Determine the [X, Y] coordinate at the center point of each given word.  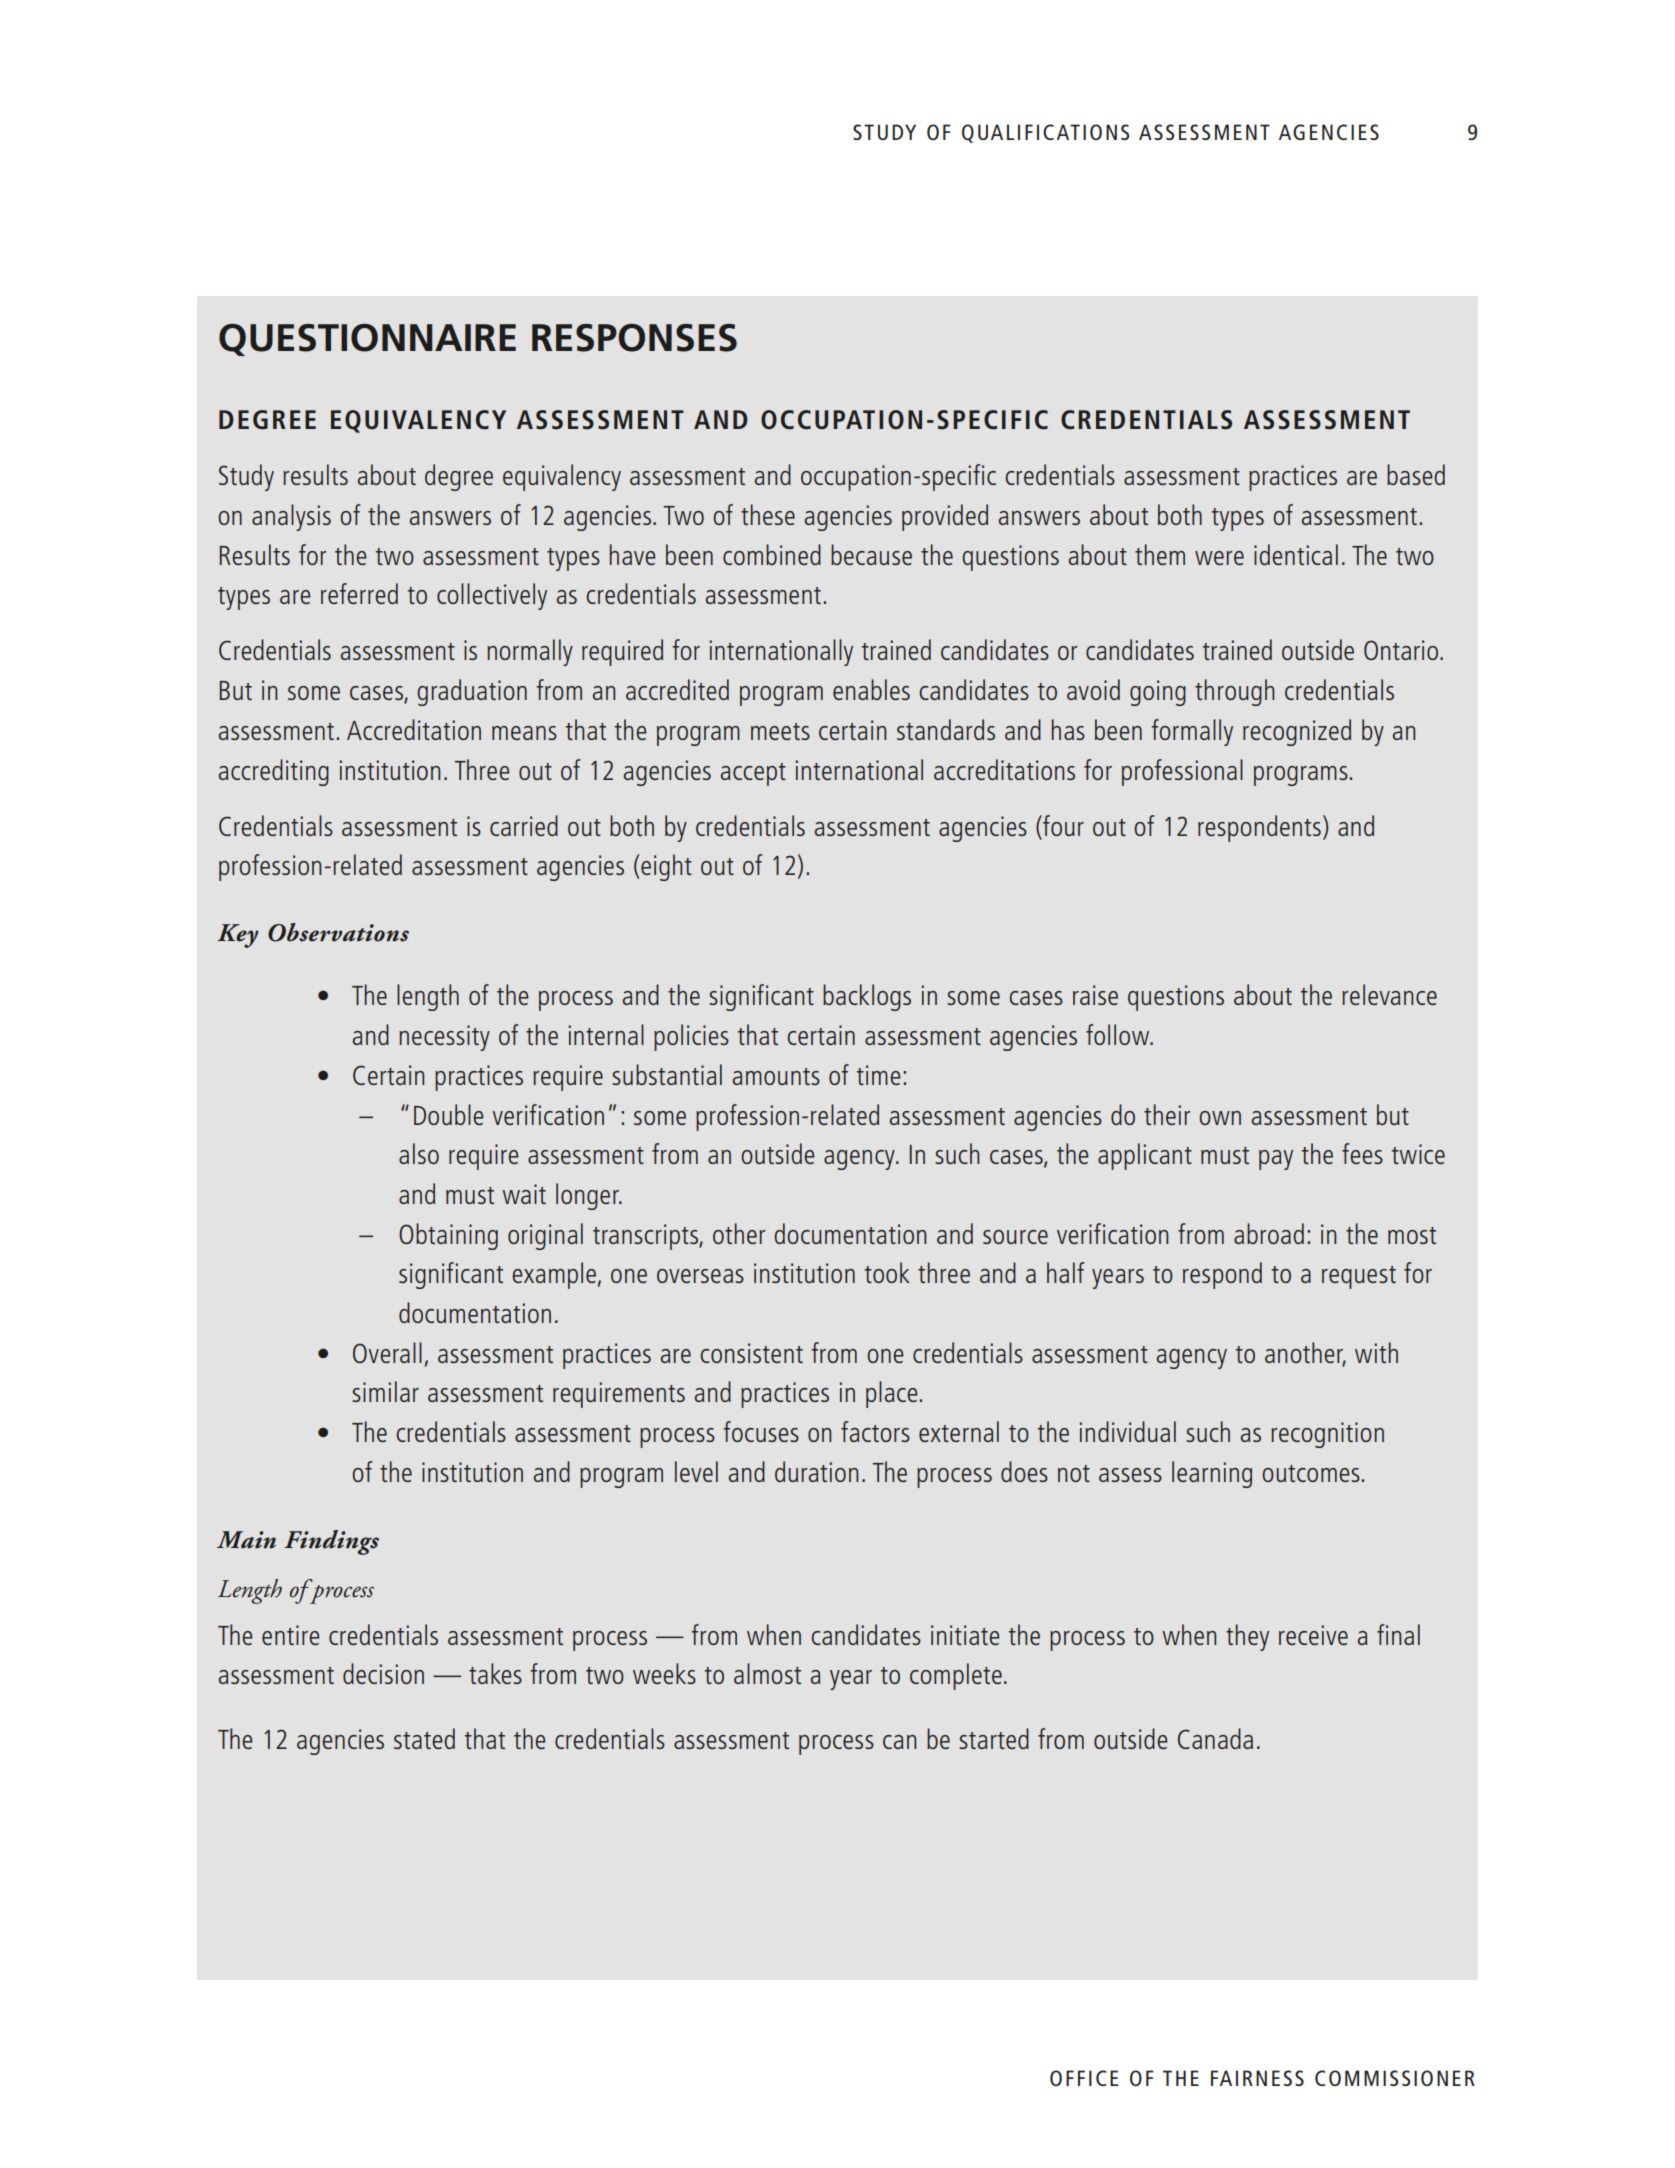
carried [524, 825]
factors [875, 1431]
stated [424, 1738]
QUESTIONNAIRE [367, 340]
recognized [1297, 732]
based [1416, 474]
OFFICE [1084, 2078]
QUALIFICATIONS [1045, 133]
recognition [1327, 1435]
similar [385, 1391]
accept [753, 774]
